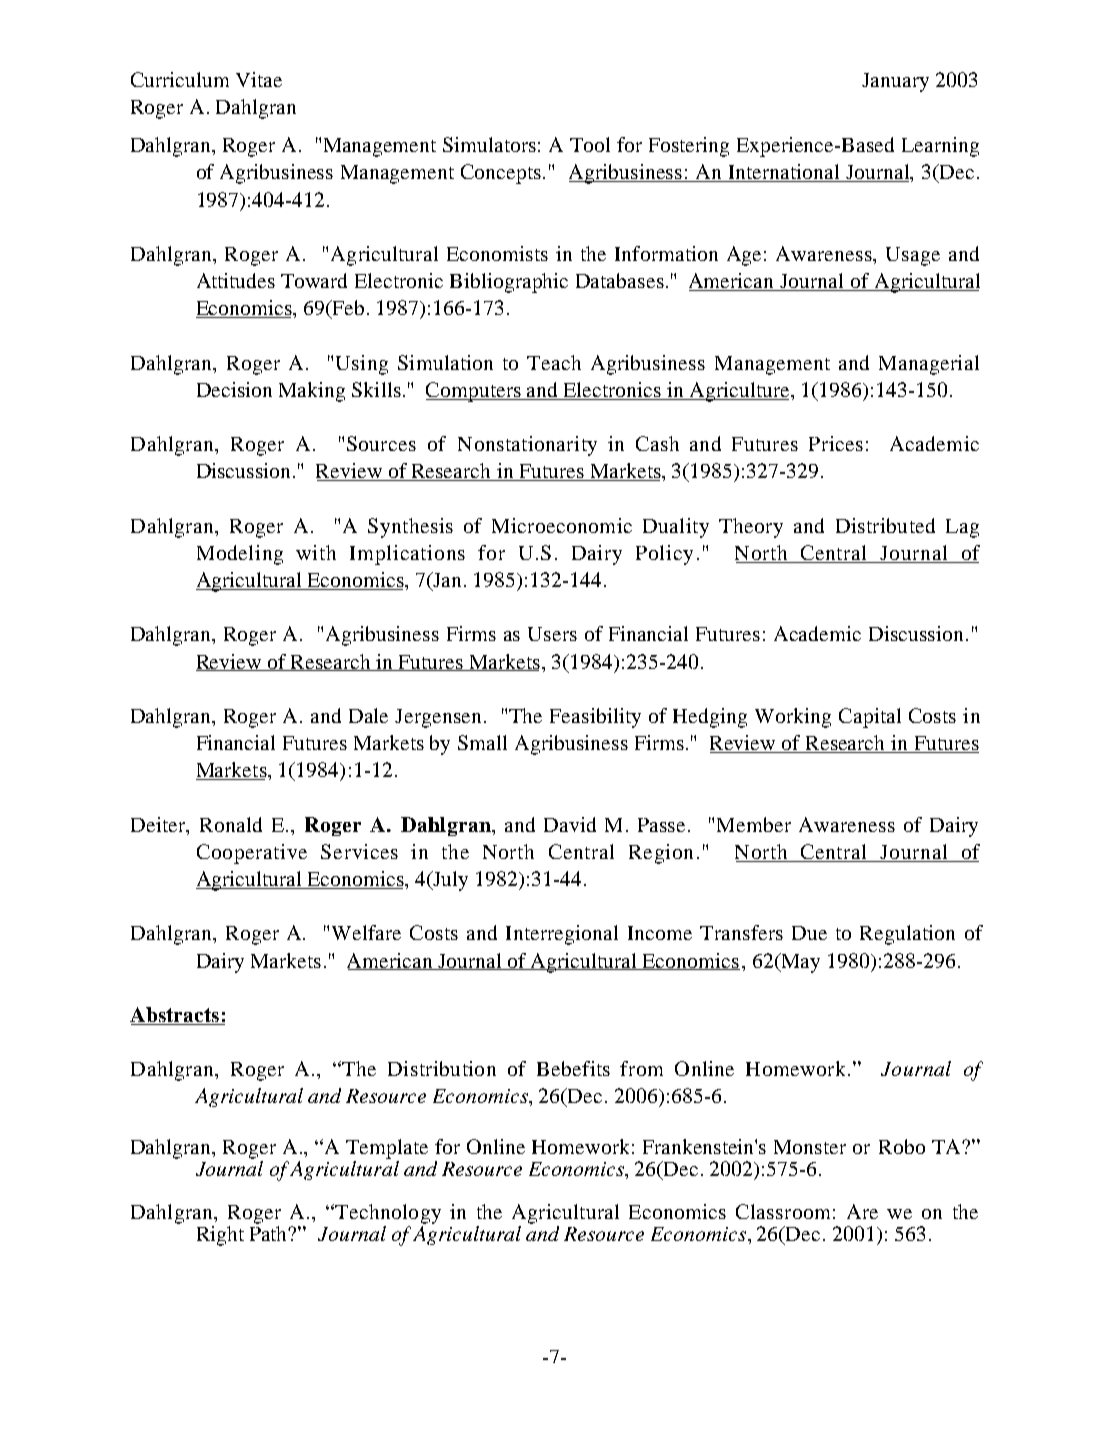  I want to click on Attitudes, so click(236, 280).
